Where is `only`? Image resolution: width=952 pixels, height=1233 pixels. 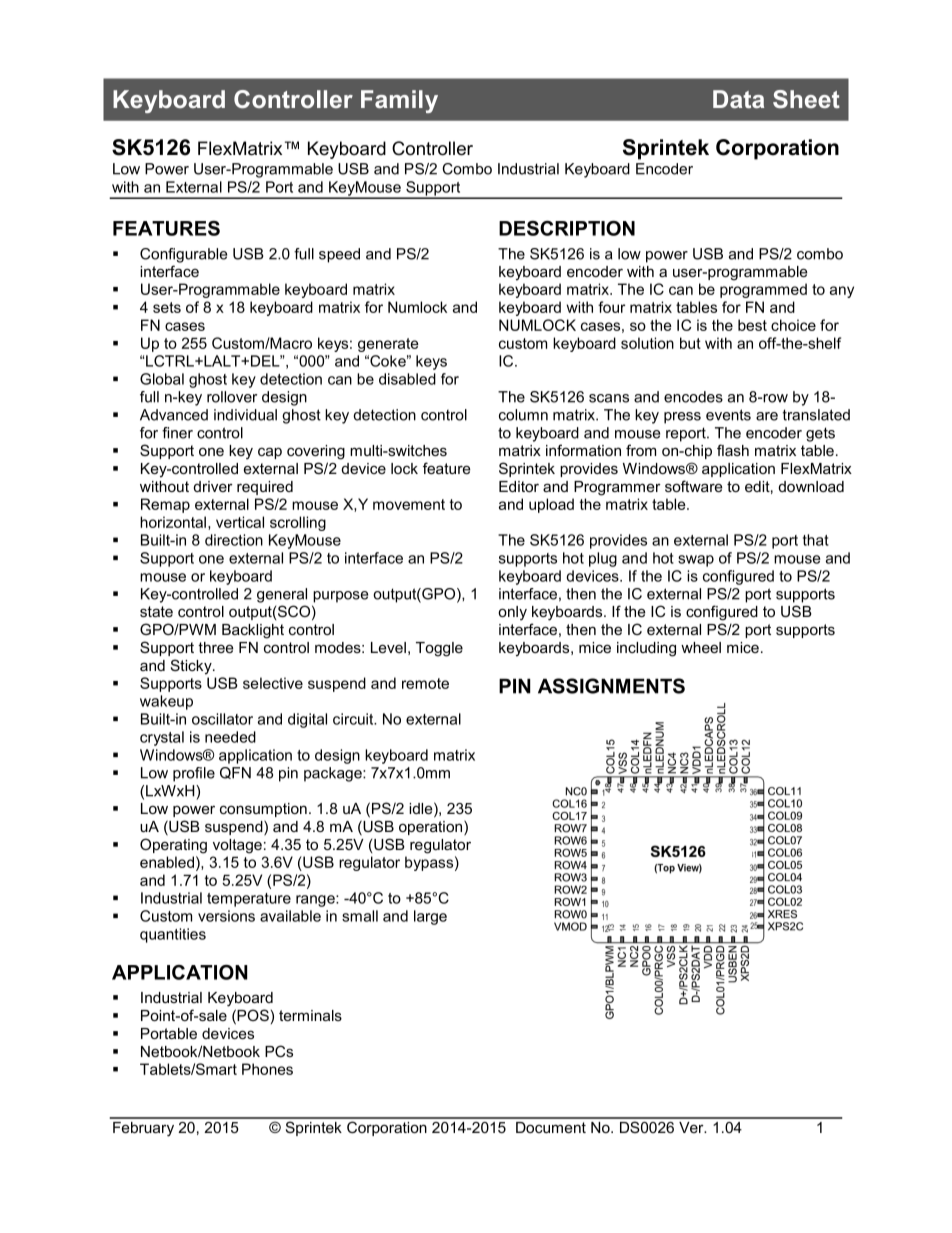
only is located at coordinates (512, 613).
